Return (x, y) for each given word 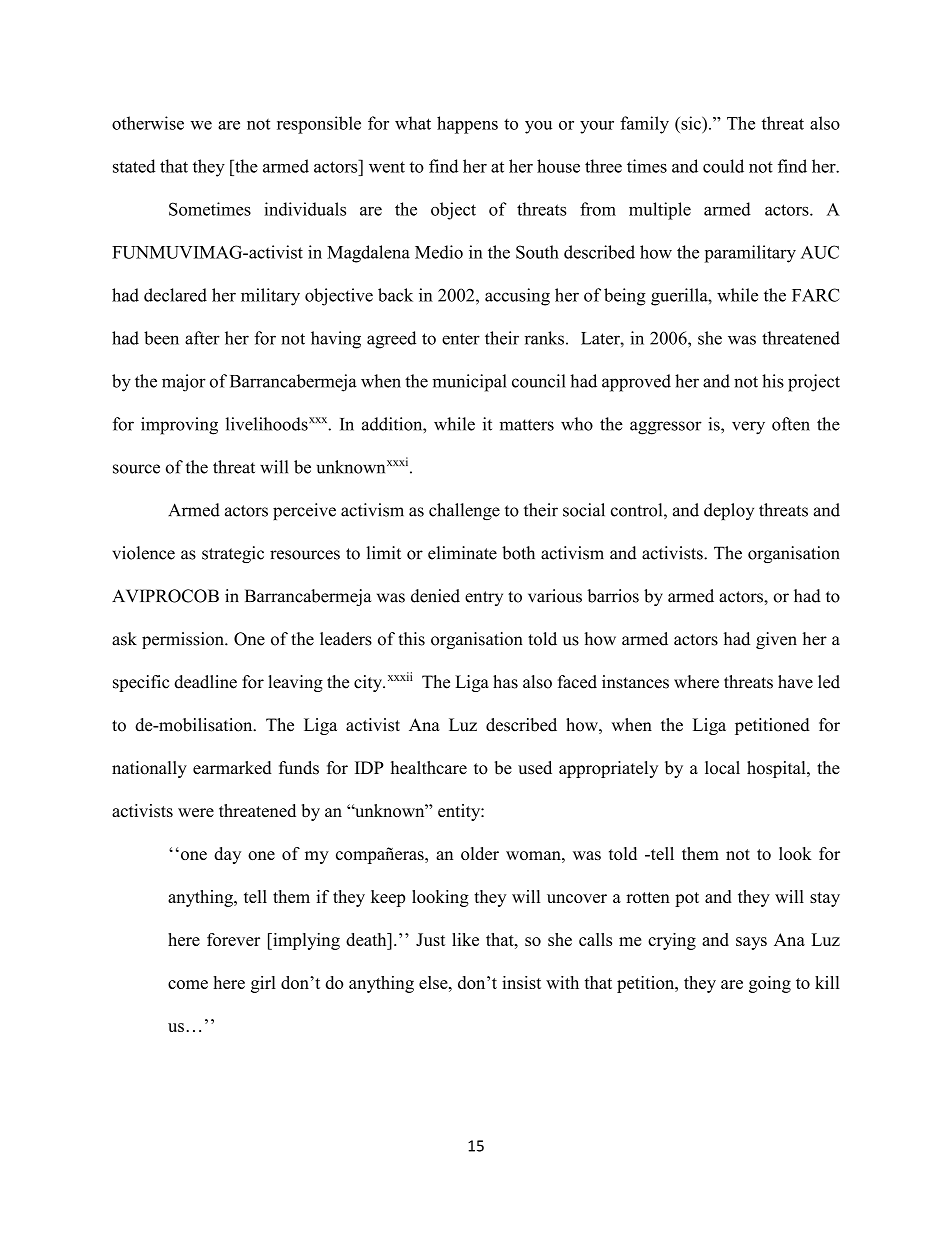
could (723, 166)
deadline (205, 682)
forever (233, 939)
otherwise (148, 123)
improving (179, 426)
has (505, 682)
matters (527, 425)
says (751, 943)
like (465, 939)
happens (467, 125)
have (795, 682)
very (748, 428)
